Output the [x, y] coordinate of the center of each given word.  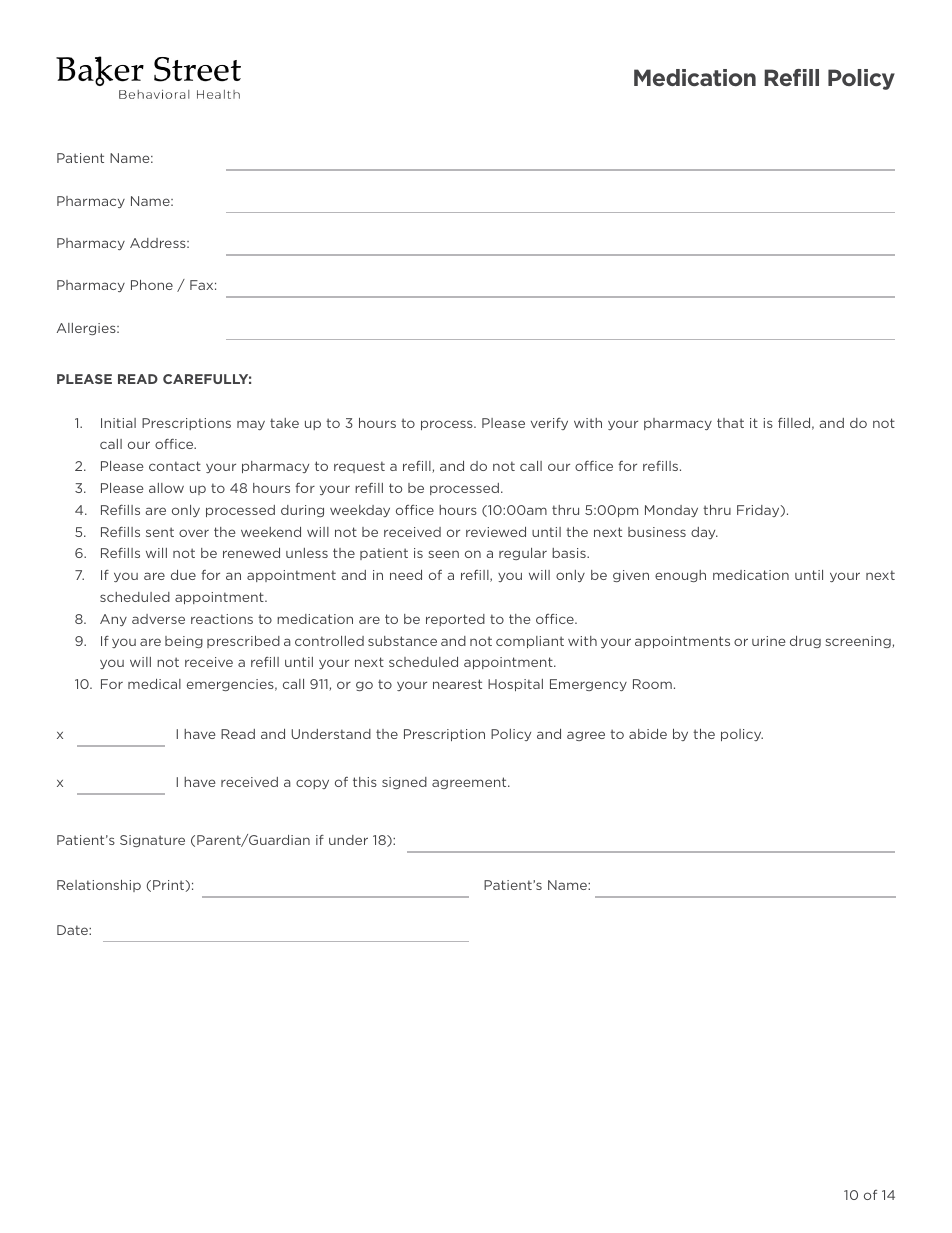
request [359, 467]
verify [549, 424]
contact [175, 466]
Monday [671, 511]
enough [680, 576]
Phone [152, 285]
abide [648, 734]
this [365, 782]
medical [154, 684]
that [730, 423]
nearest [457, 684]
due [183, 575]
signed [404, 783]
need [406, 575]
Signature [152, 841]
